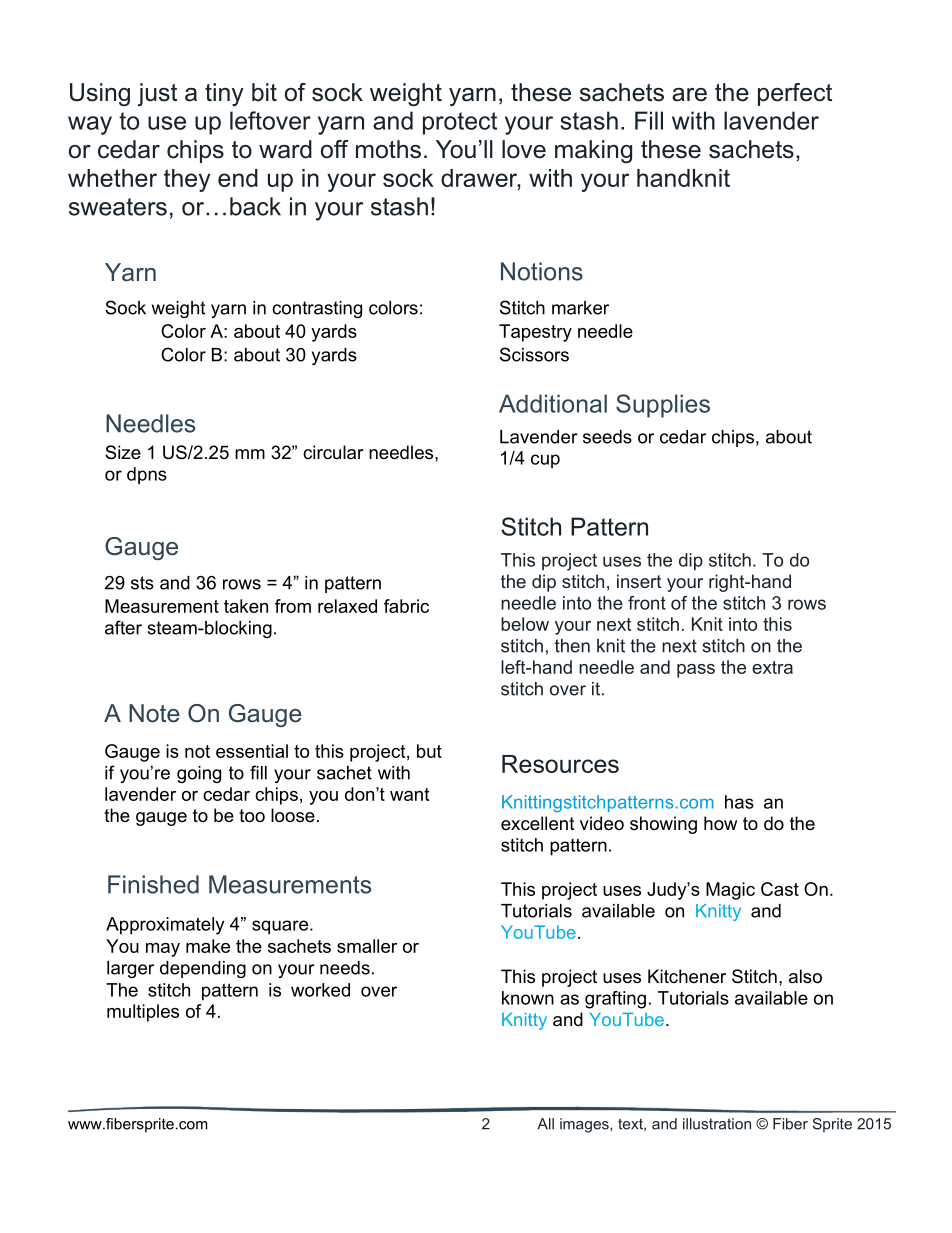 Image resolution: width=952 pixels, height=1233 pixels. I want to click on protect, so click(460, 123).
